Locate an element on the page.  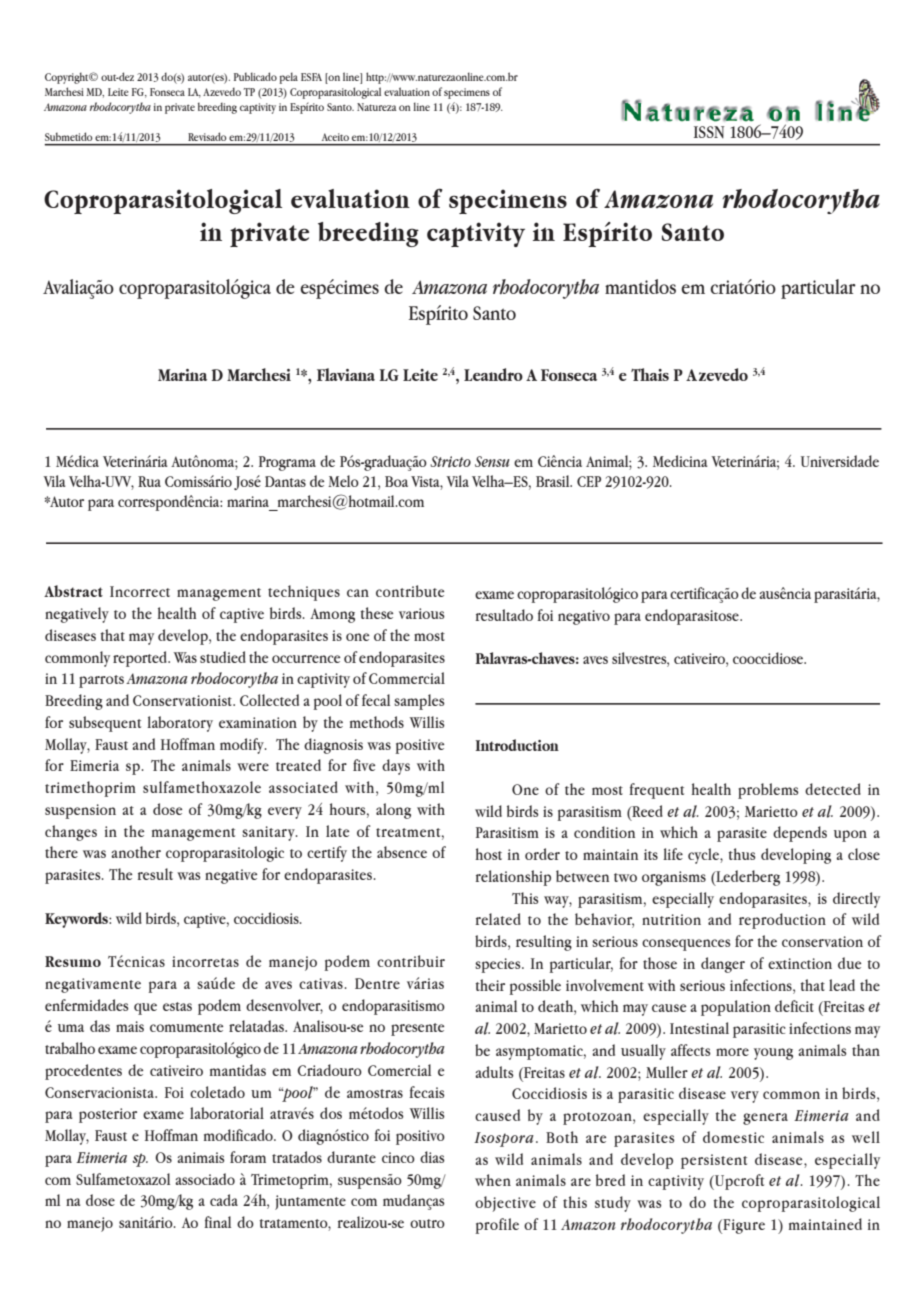
pela is located at coordinates (288, 78).
